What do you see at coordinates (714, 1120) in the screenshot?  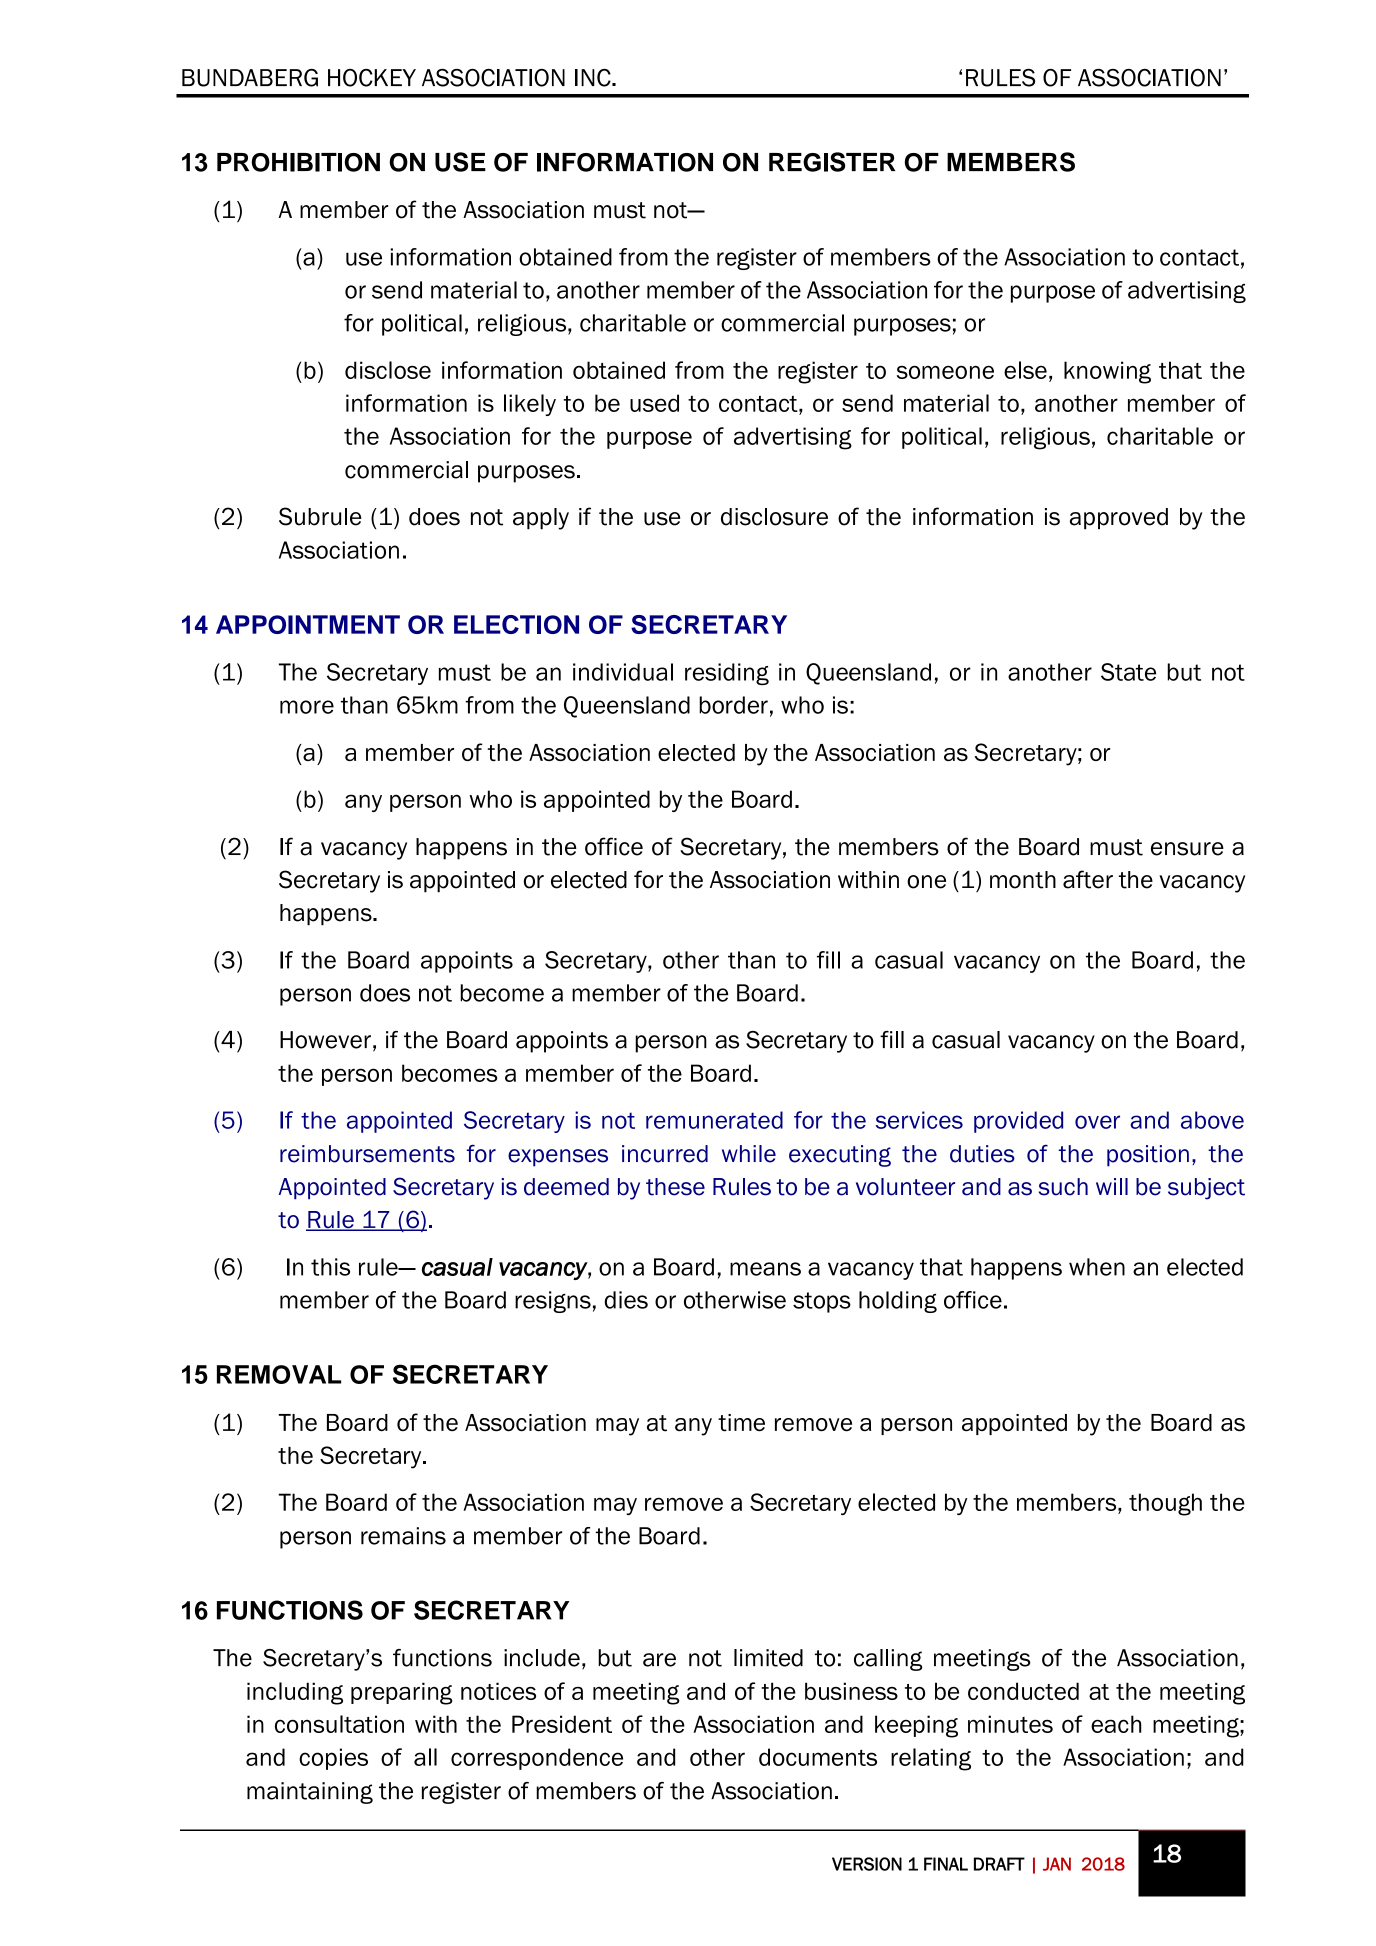 I see `remunerated` at bounding box center [714, 1120].
